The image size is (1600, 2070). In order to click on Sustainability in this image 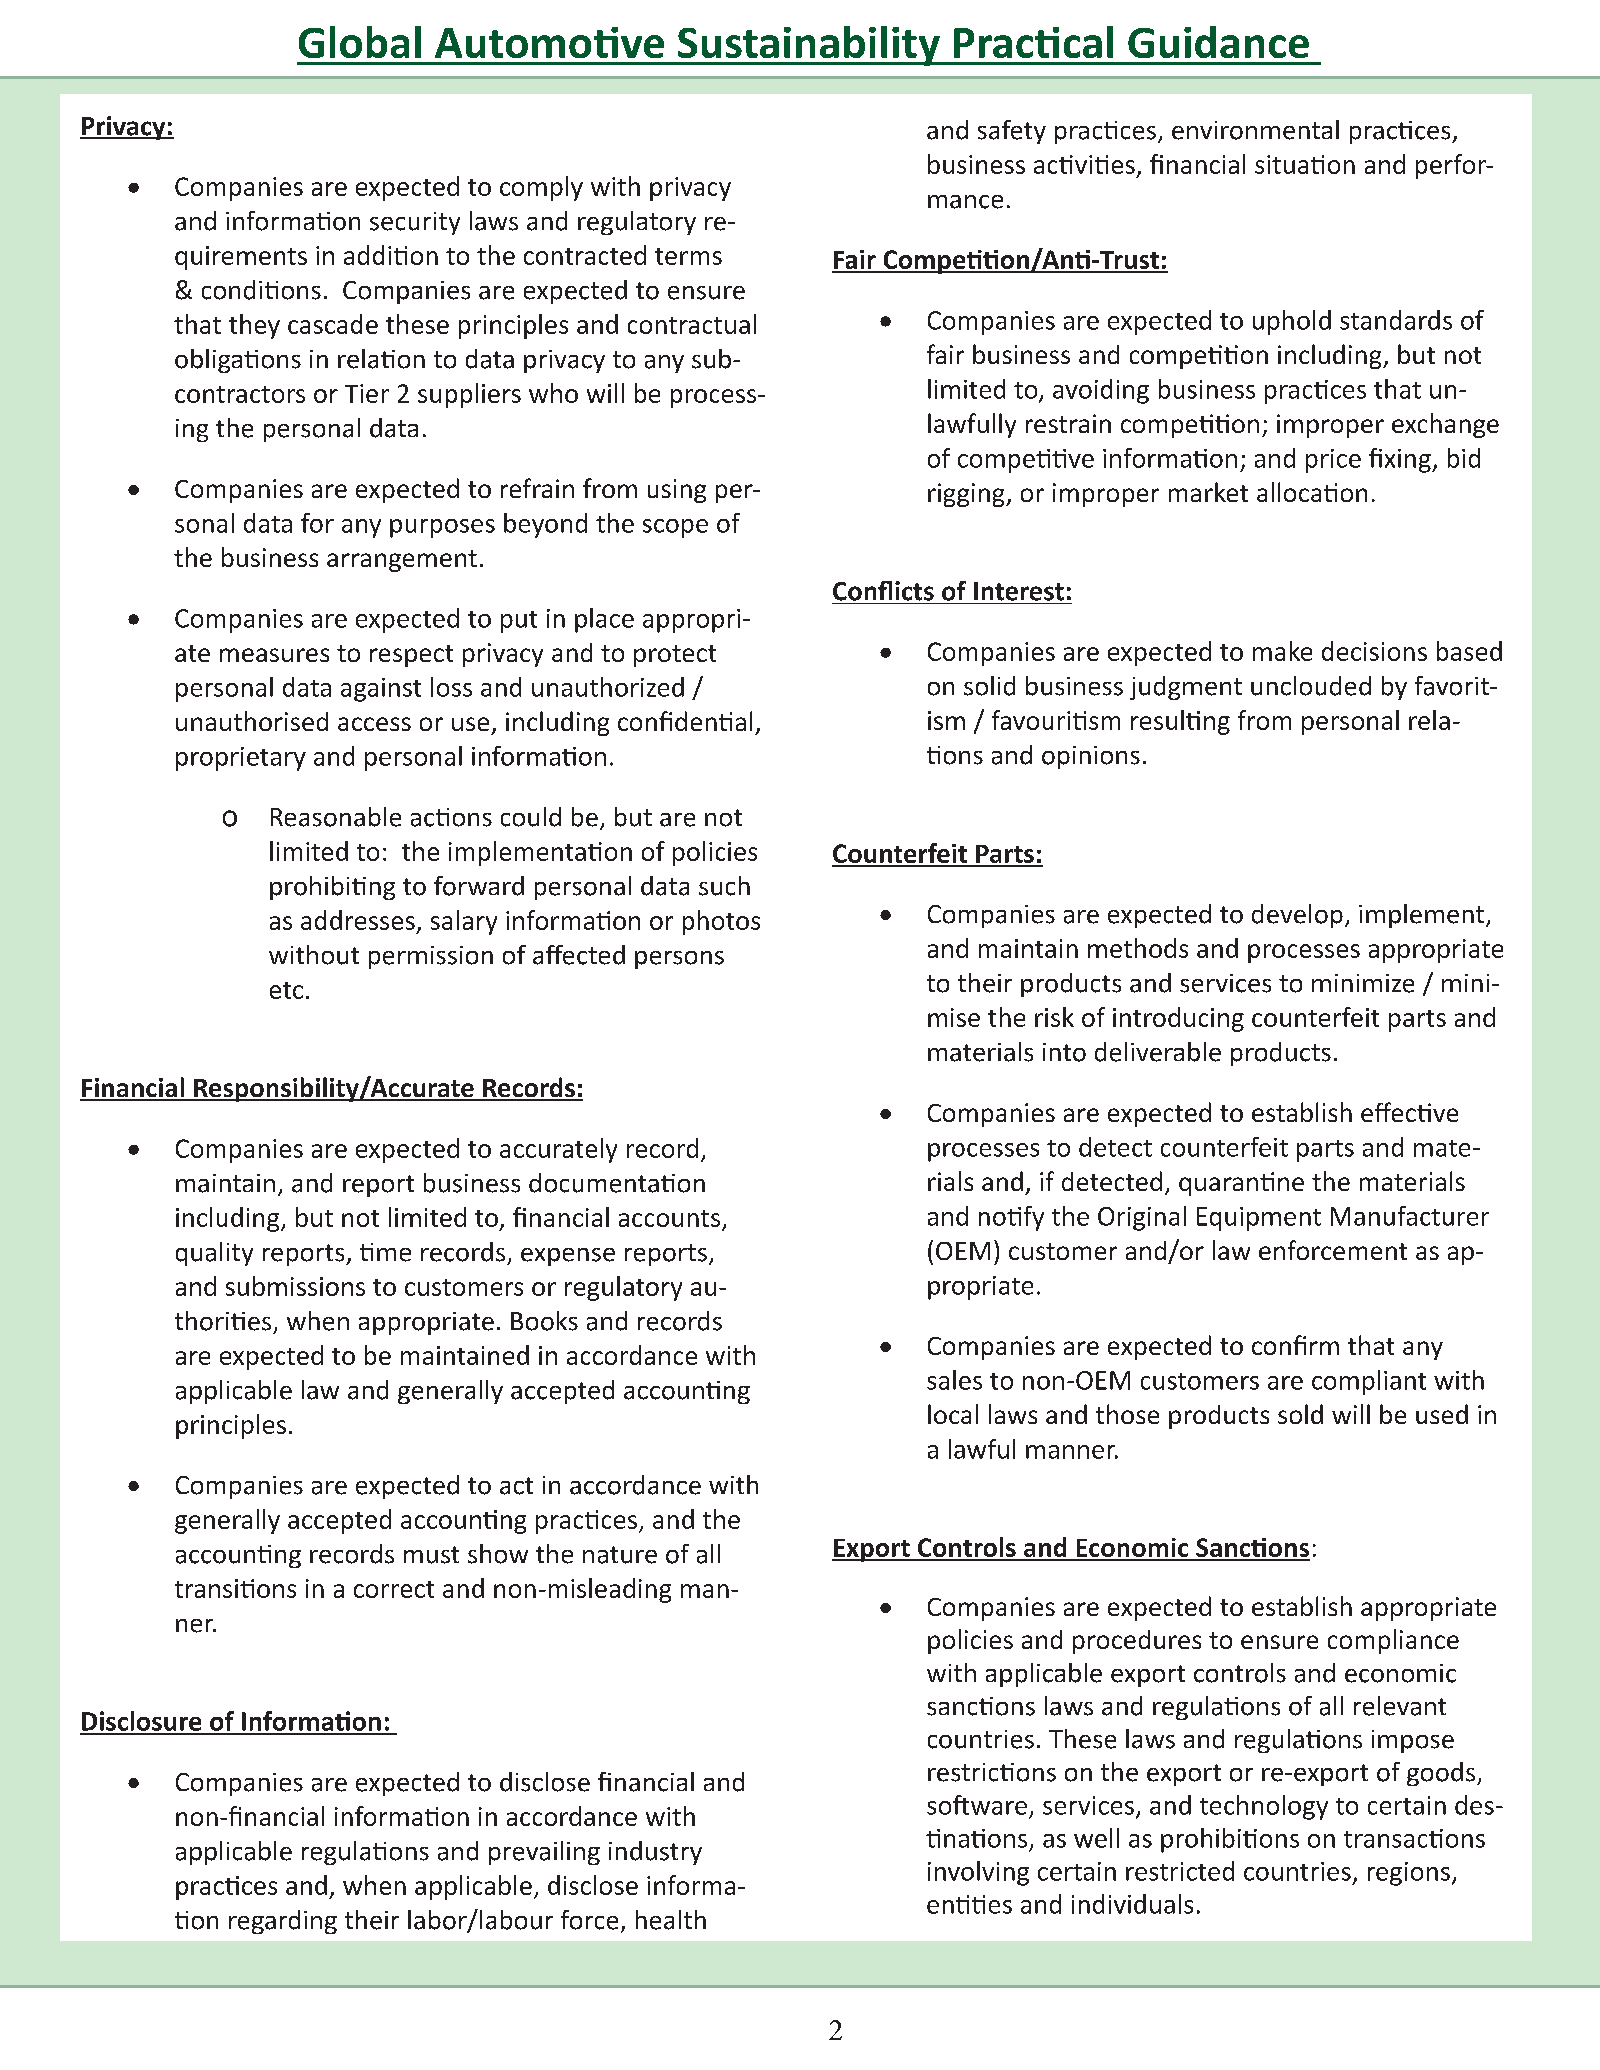, I will do `click(809, 46)`.
